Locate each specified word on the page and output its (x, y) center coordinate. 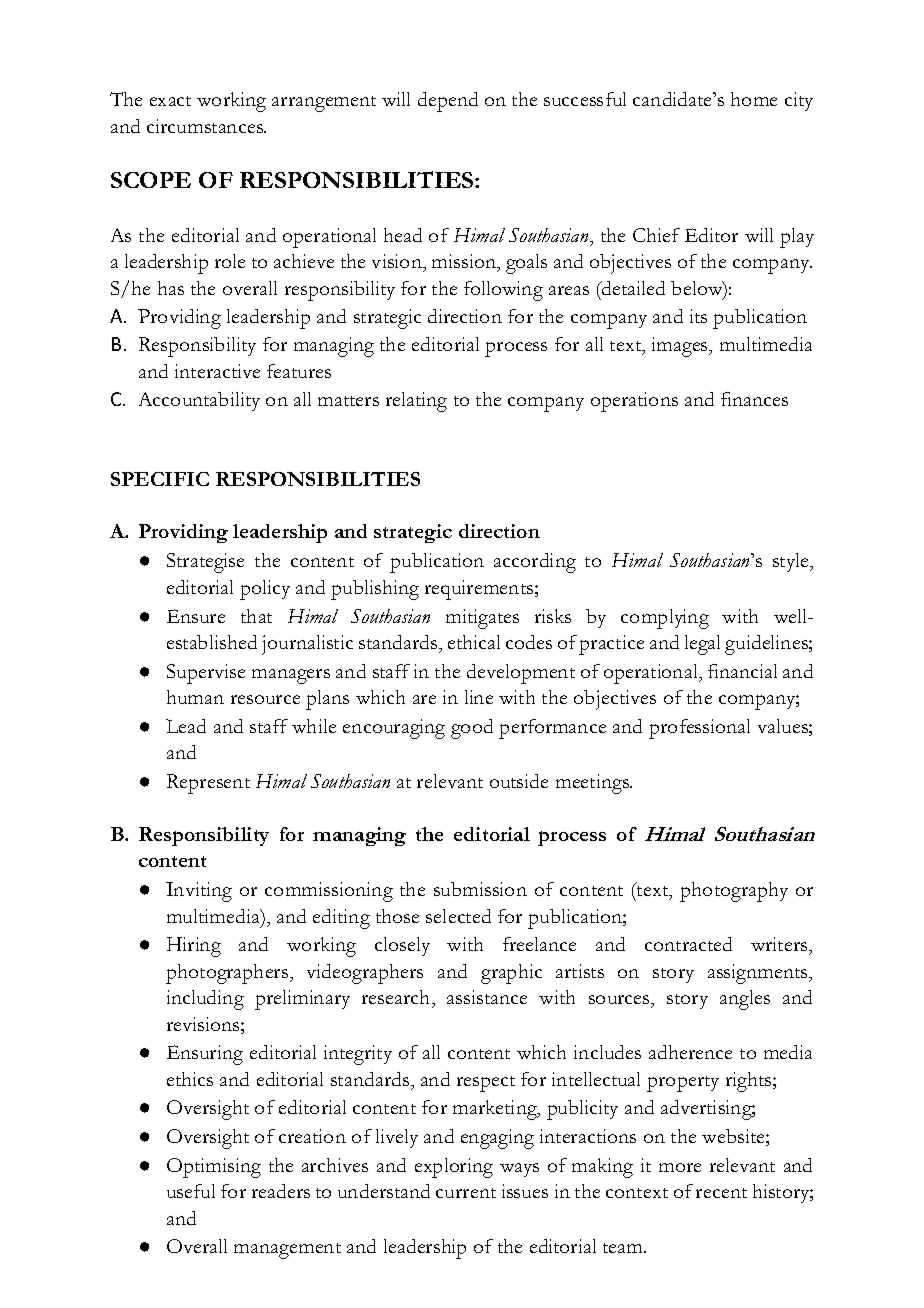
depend (448, 102)
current (466, 1193)
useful (191, 1191)
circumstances (206, 126)
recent (721, 1193)
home (754, 99)
